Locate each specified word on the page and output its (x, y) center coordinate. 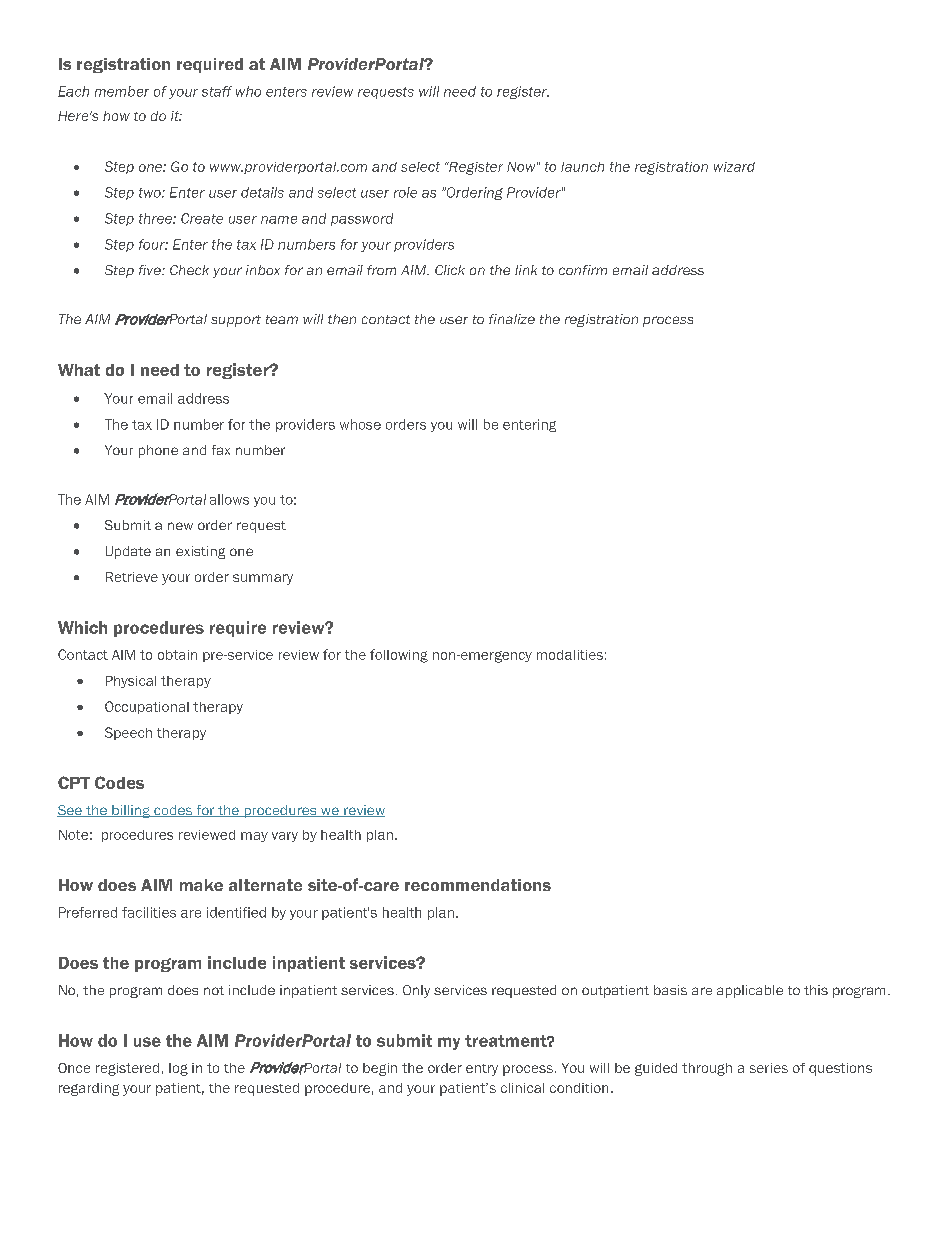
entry (482, 1070)
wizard (734, 167)
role (405, 192)
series (769, 1068)
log (178, 1069)
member (122, 91)
